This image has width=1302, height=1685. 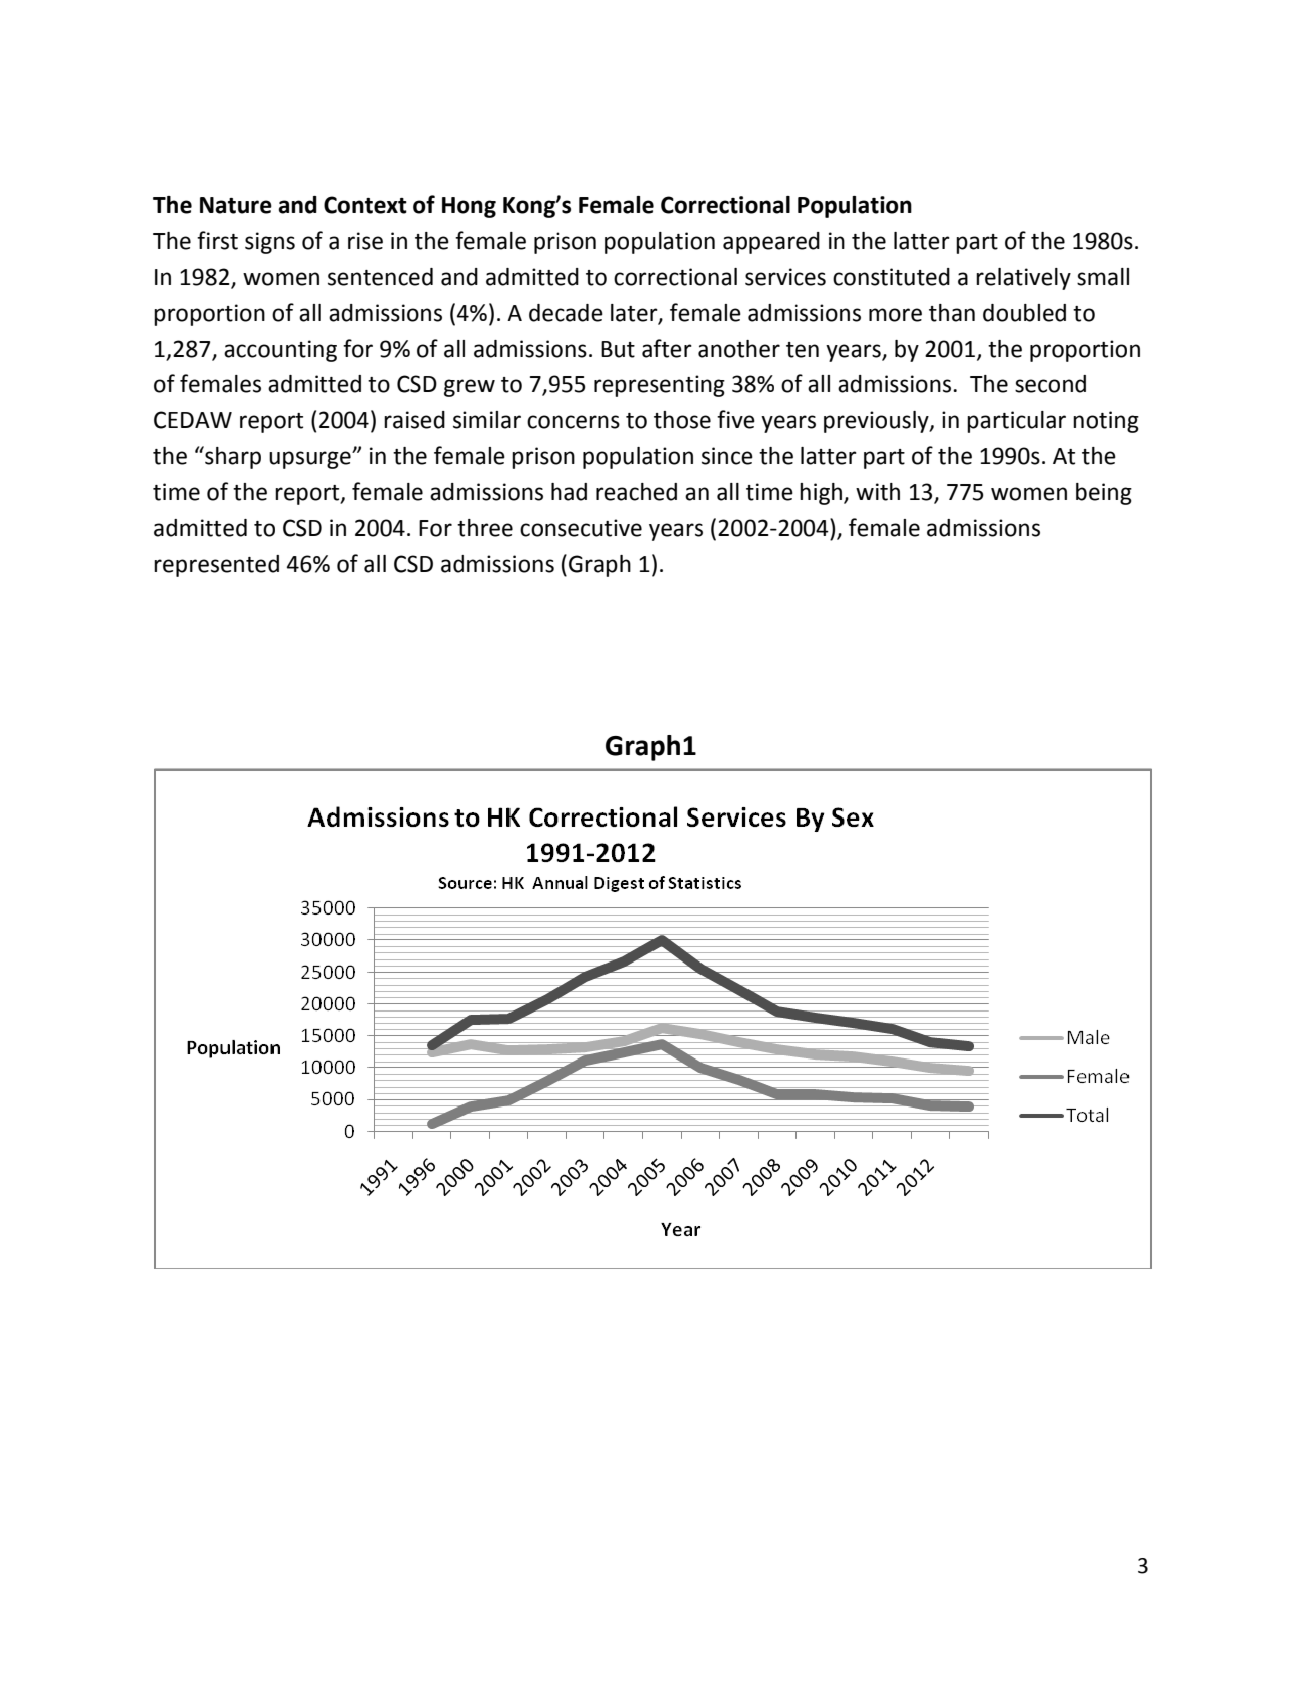 I want to click on represented, so click(x=216, y=566).
